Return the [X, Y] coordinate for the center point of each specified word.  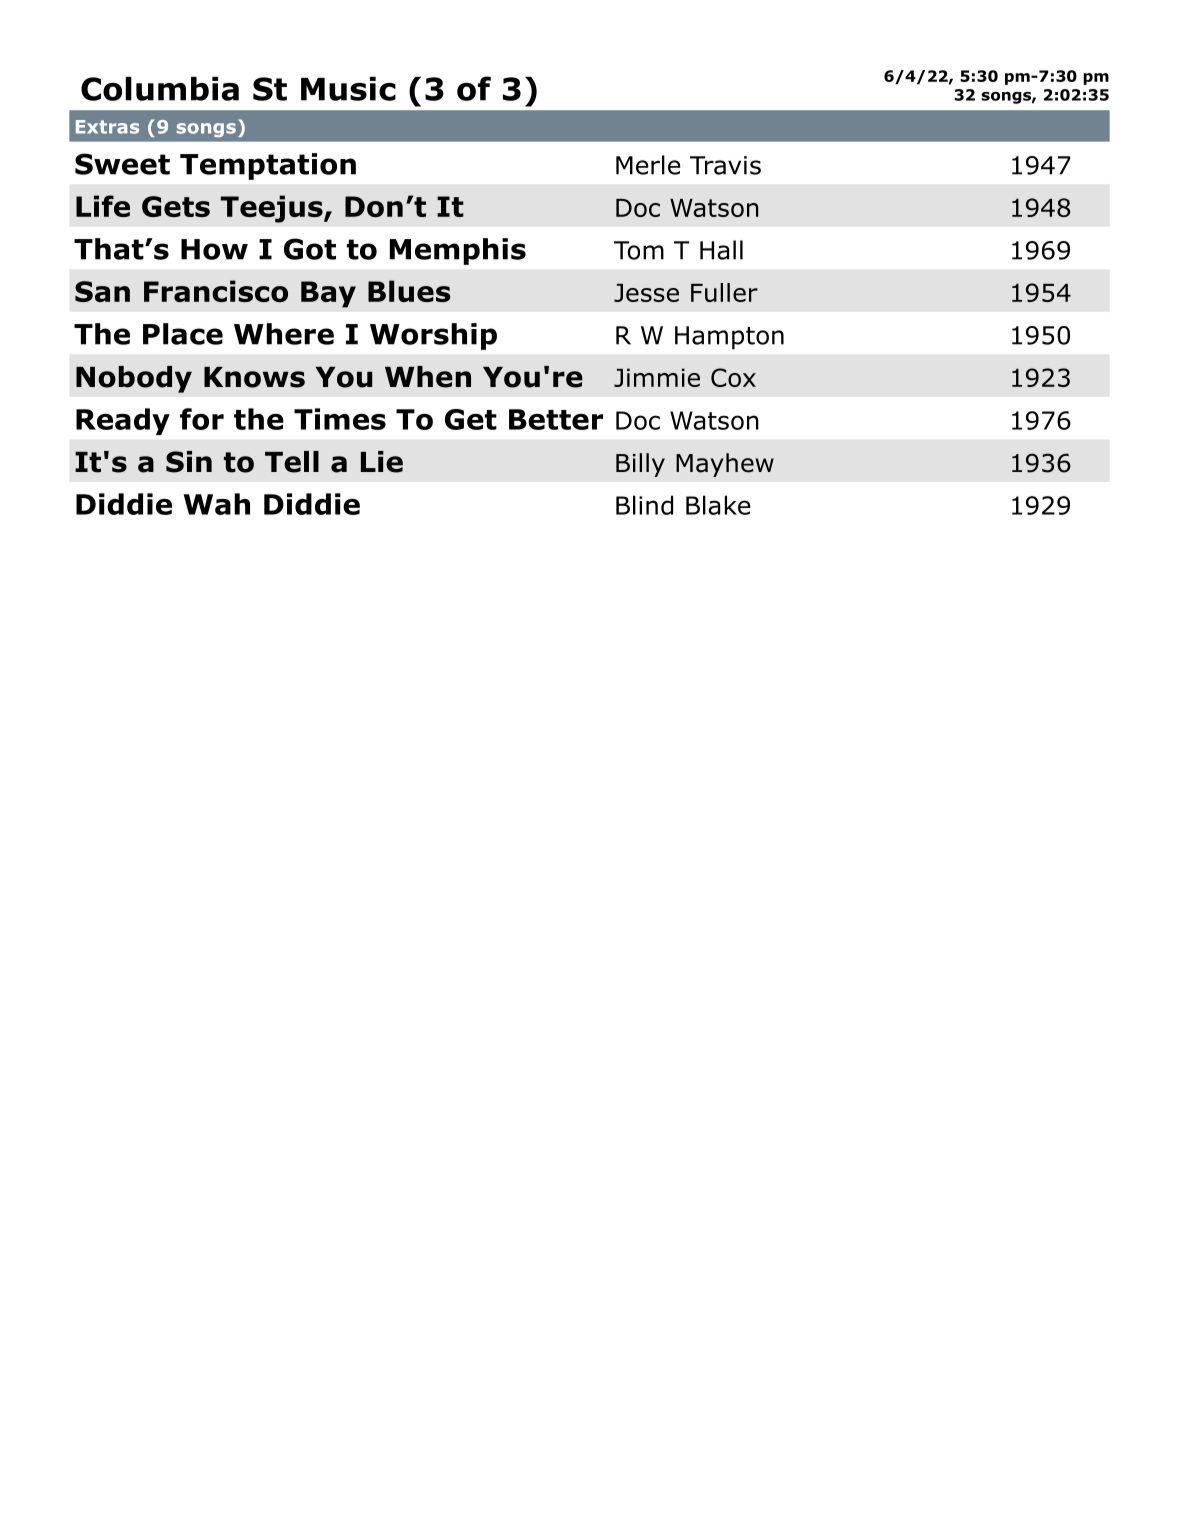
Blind [644, 505]
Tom [639, 250]
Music [348, 89]
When [428, 377]
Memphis [458, 251]
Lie [382, 462]
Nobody [134, 379]
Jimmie [657, 377]
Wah [217, 504]
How [214, 249]
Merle [648, 165]
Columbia [160, 89]
